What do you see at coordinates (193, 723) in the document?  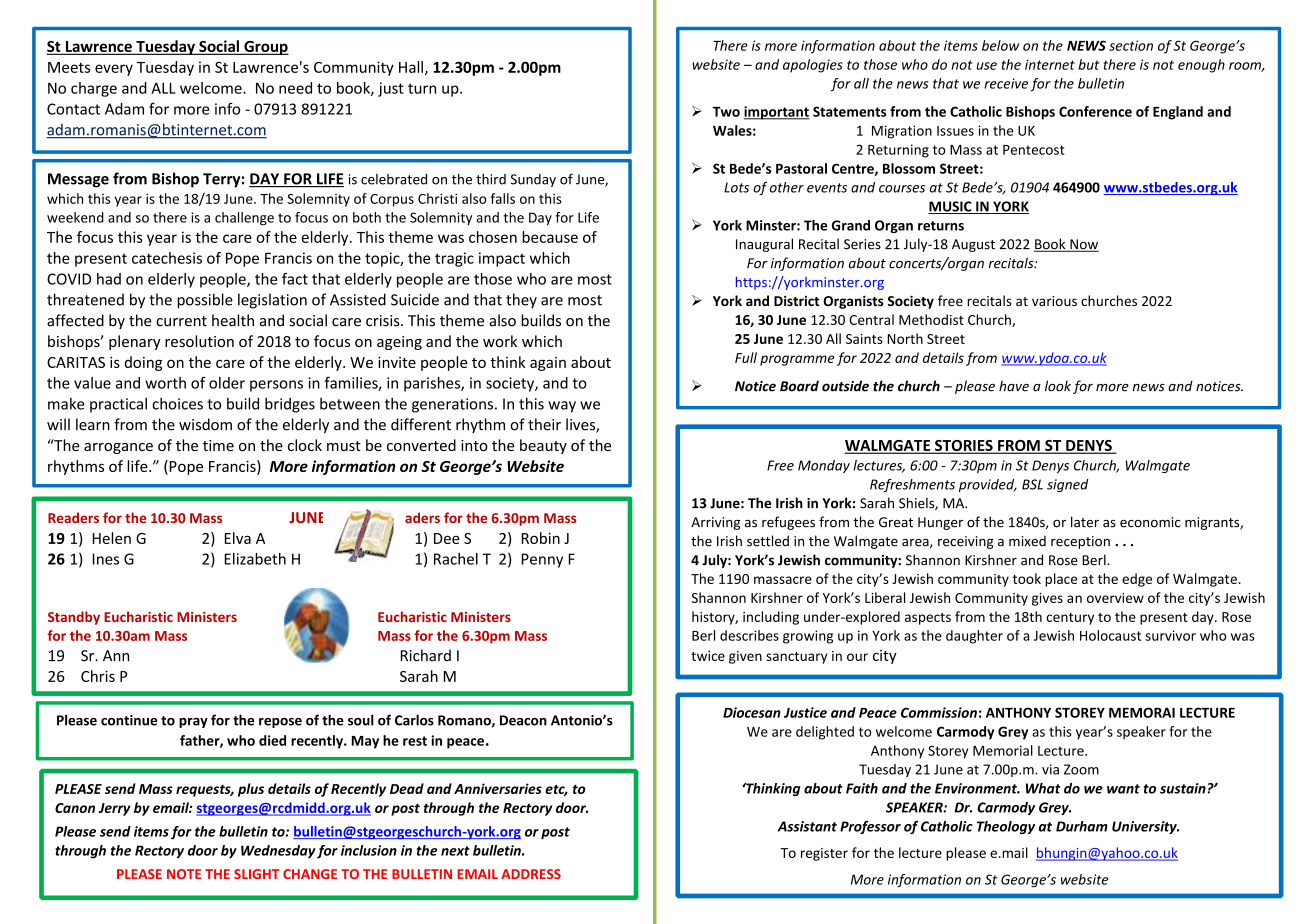 I see `pray` at bounding box center [193, 723].
